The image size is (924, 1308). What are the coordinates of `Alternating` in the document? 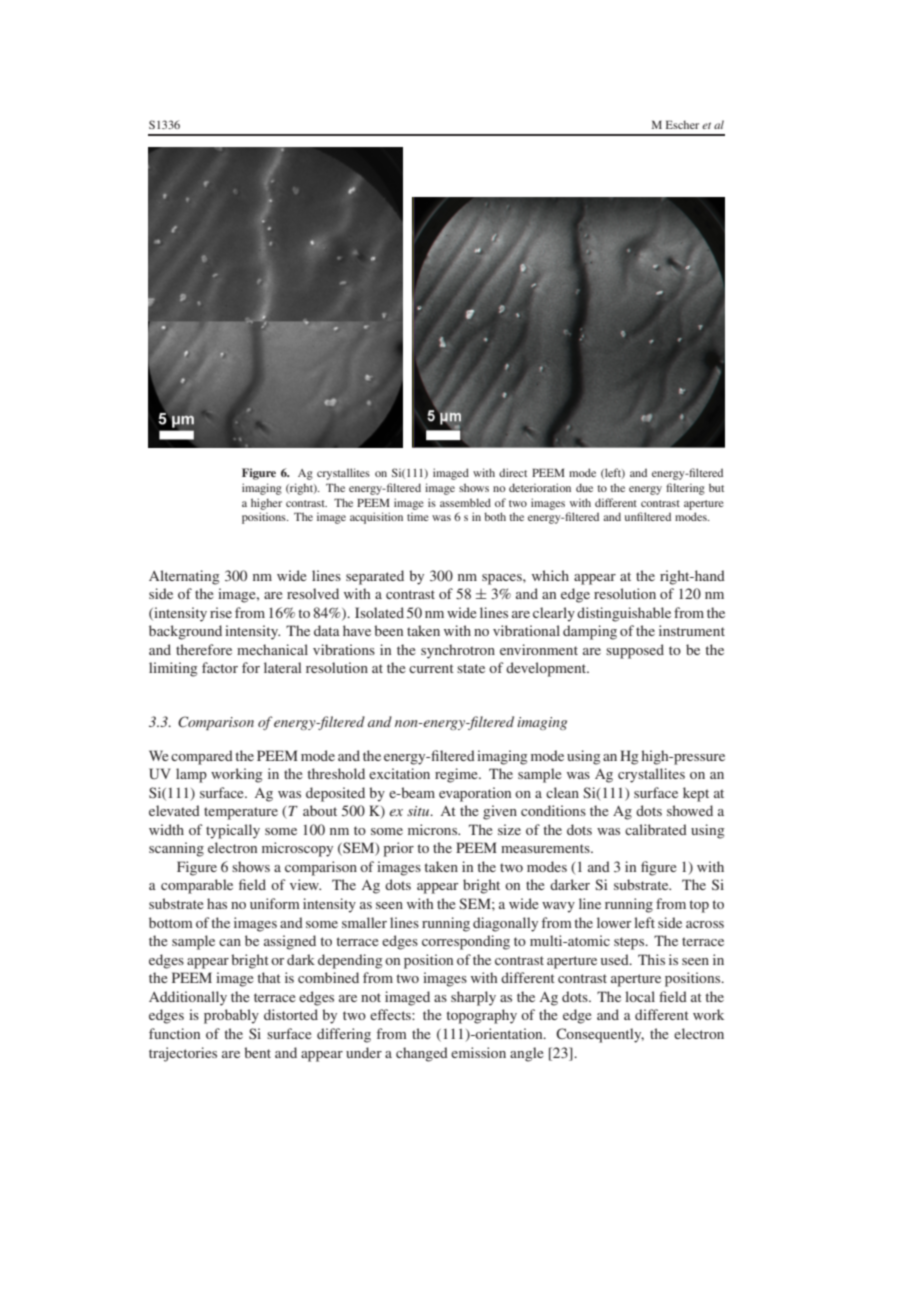 It's located at (184, 577).
